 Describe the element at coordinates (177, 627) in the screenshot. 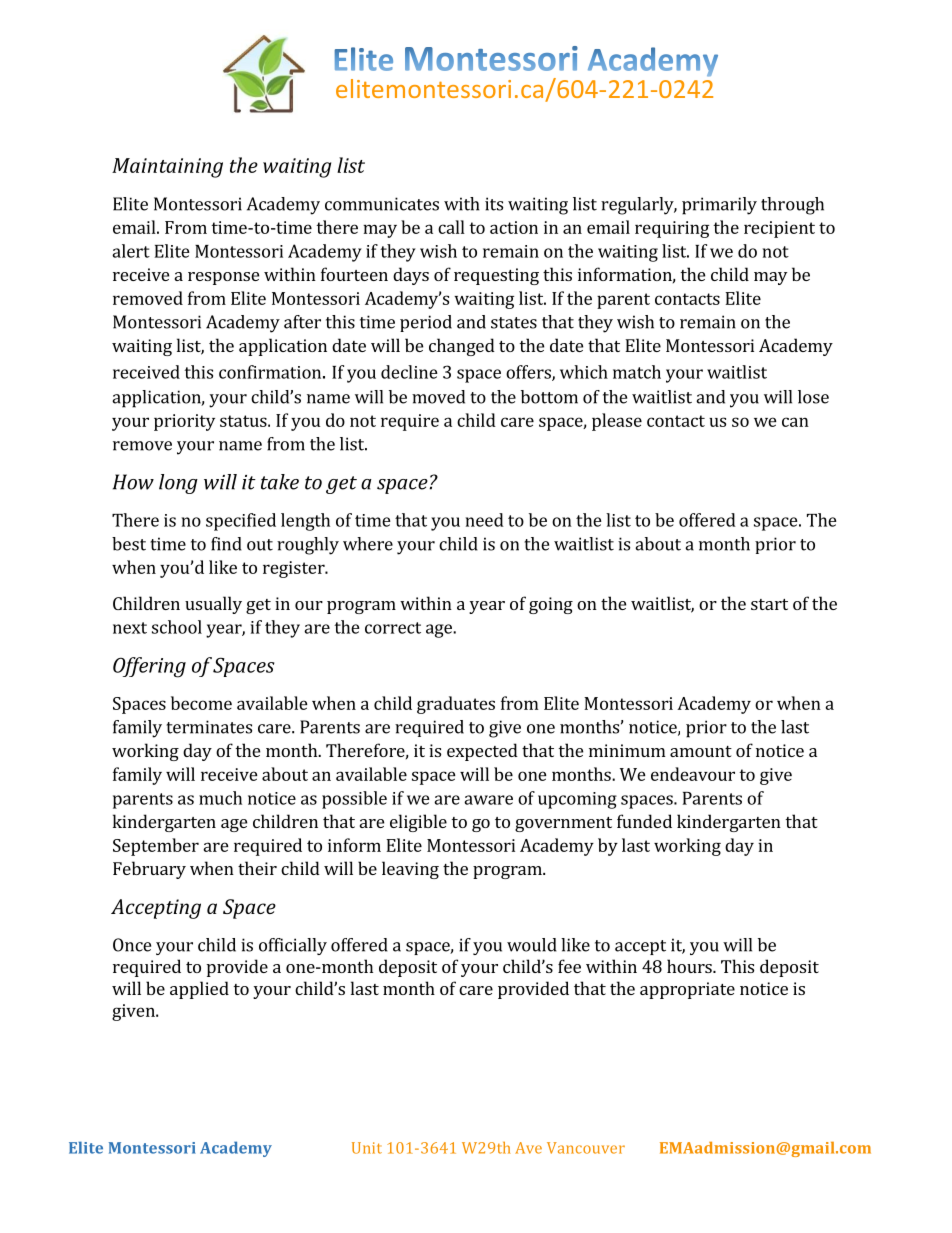

I see `school` at that location.
